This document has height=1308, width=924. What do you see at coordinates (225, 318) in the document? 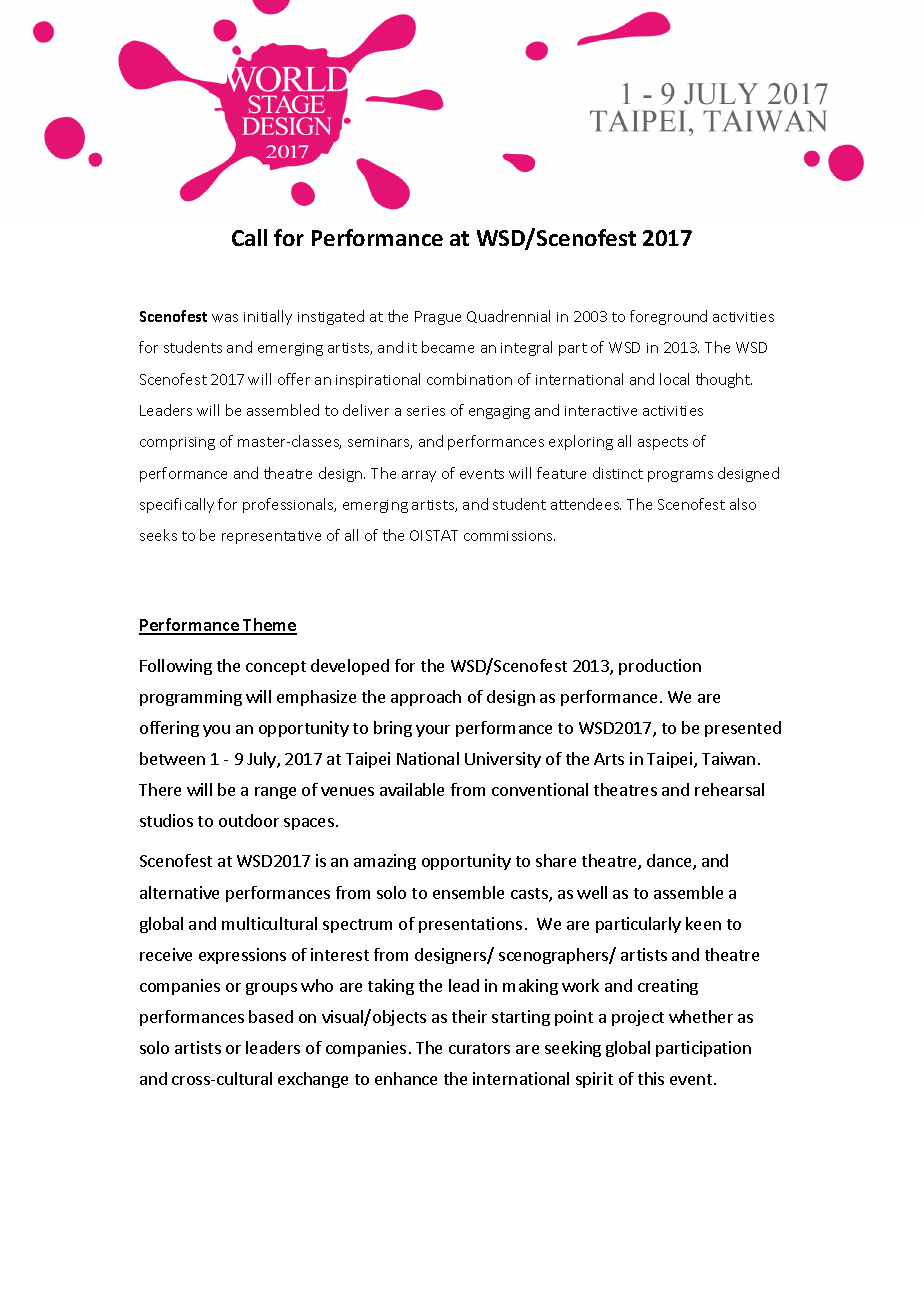
I see `was` at bounding box center [225, 318].
